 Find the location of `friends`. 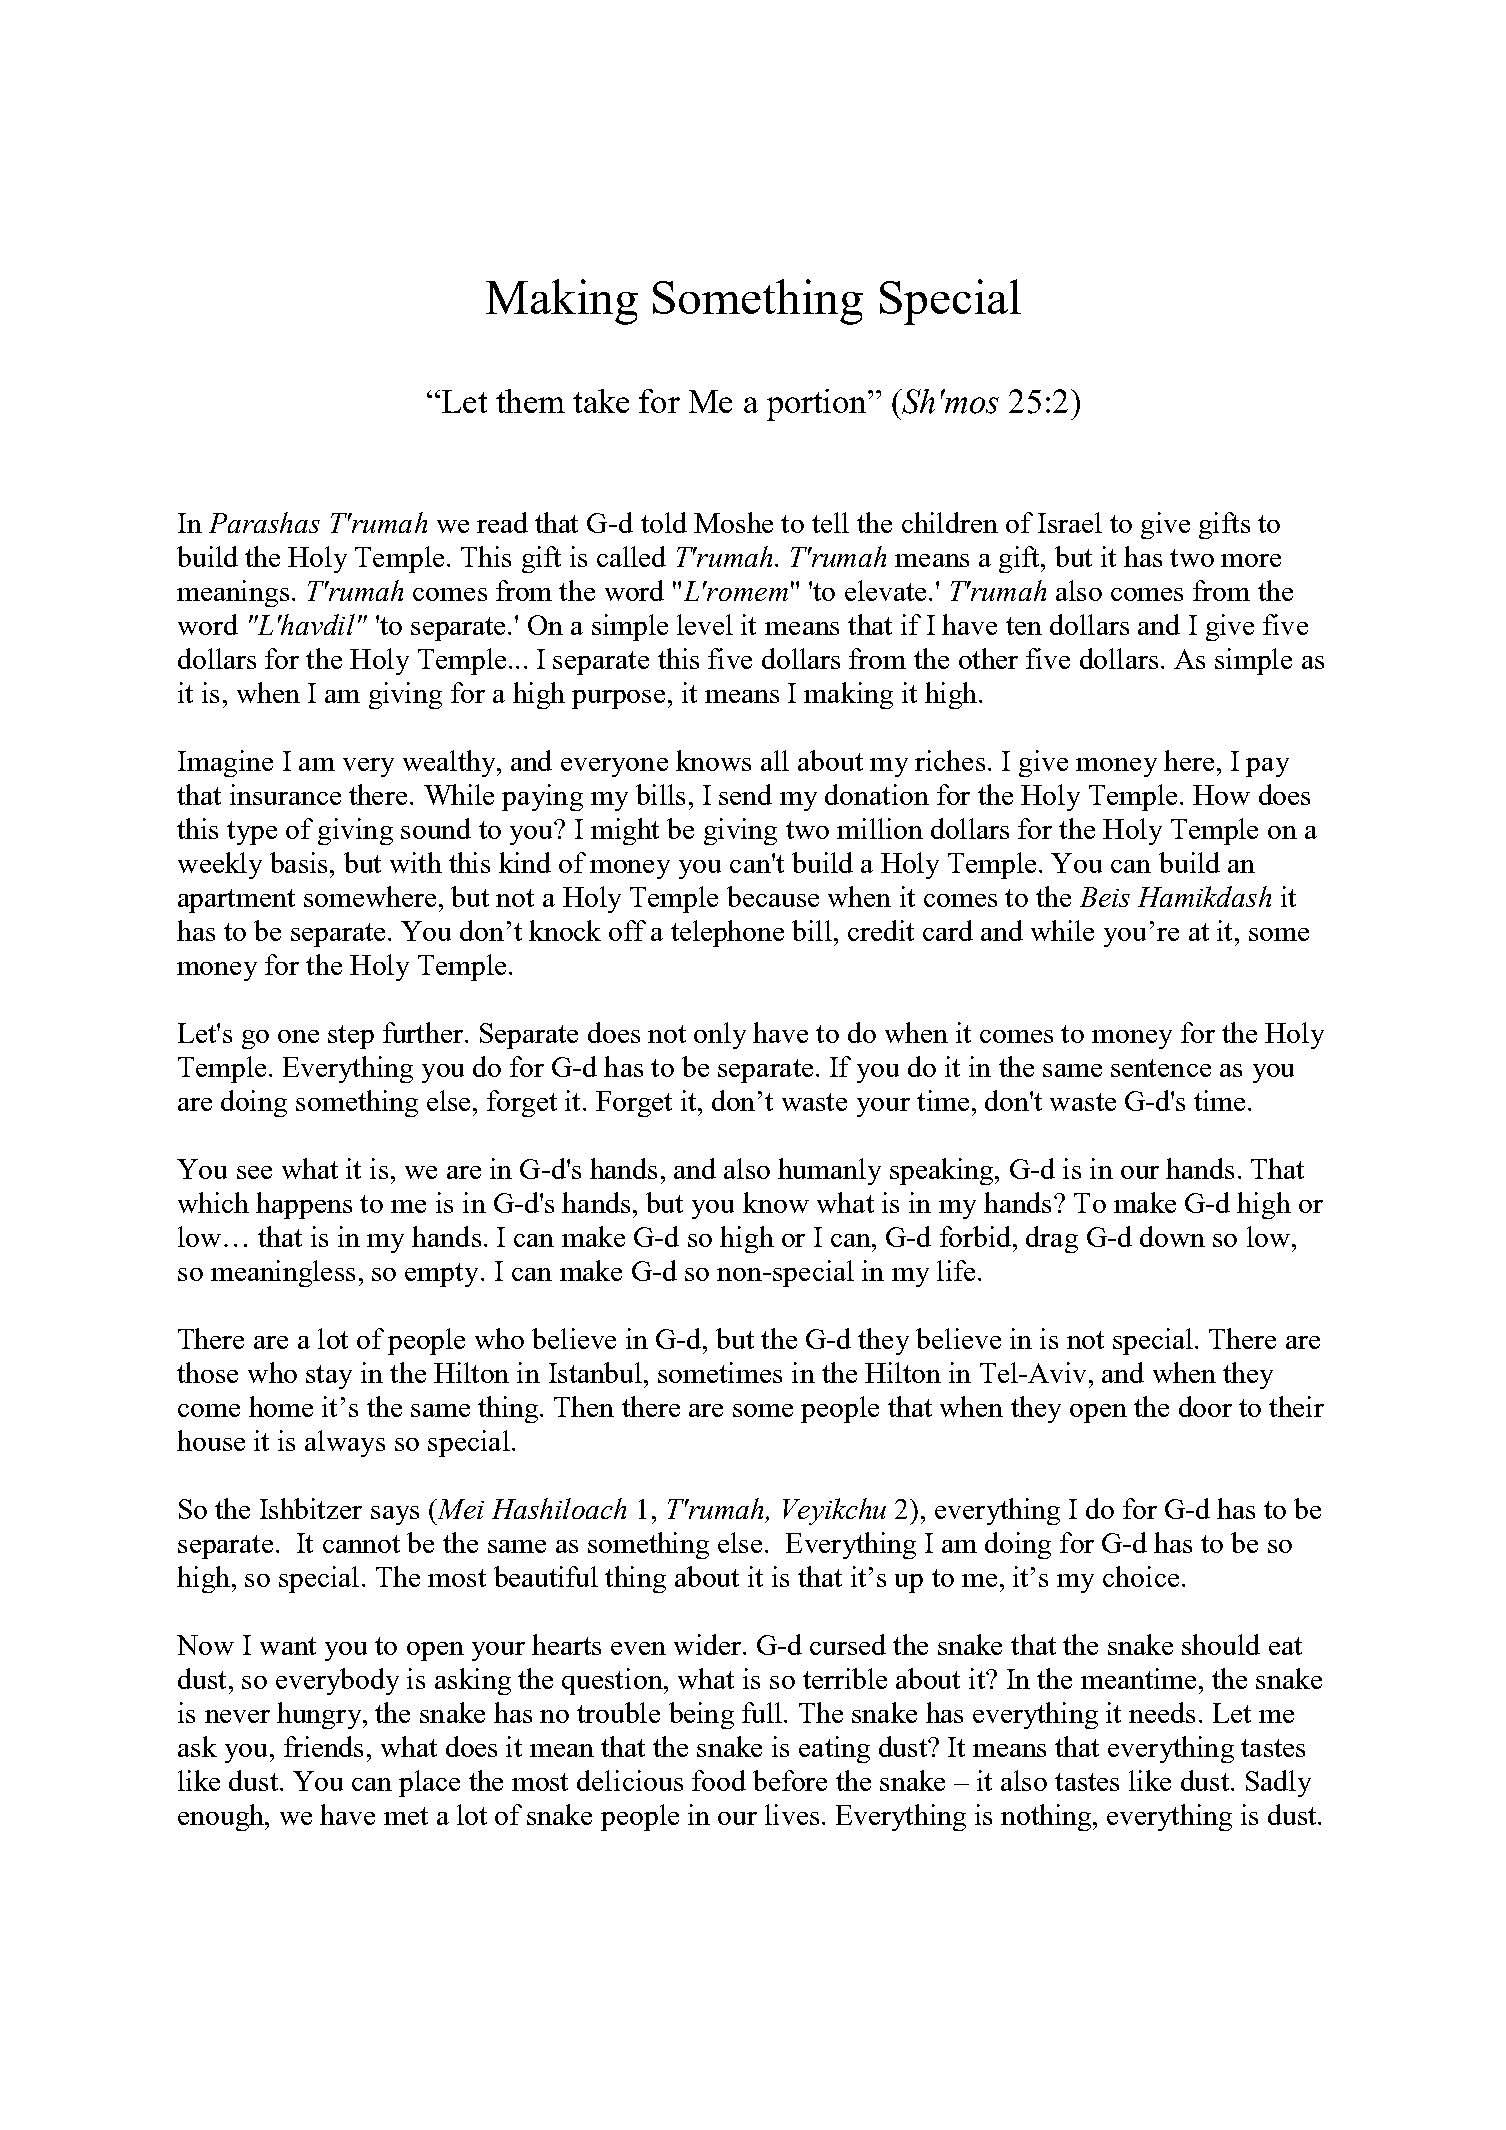

friends is located at coordinates (323, 1746).
